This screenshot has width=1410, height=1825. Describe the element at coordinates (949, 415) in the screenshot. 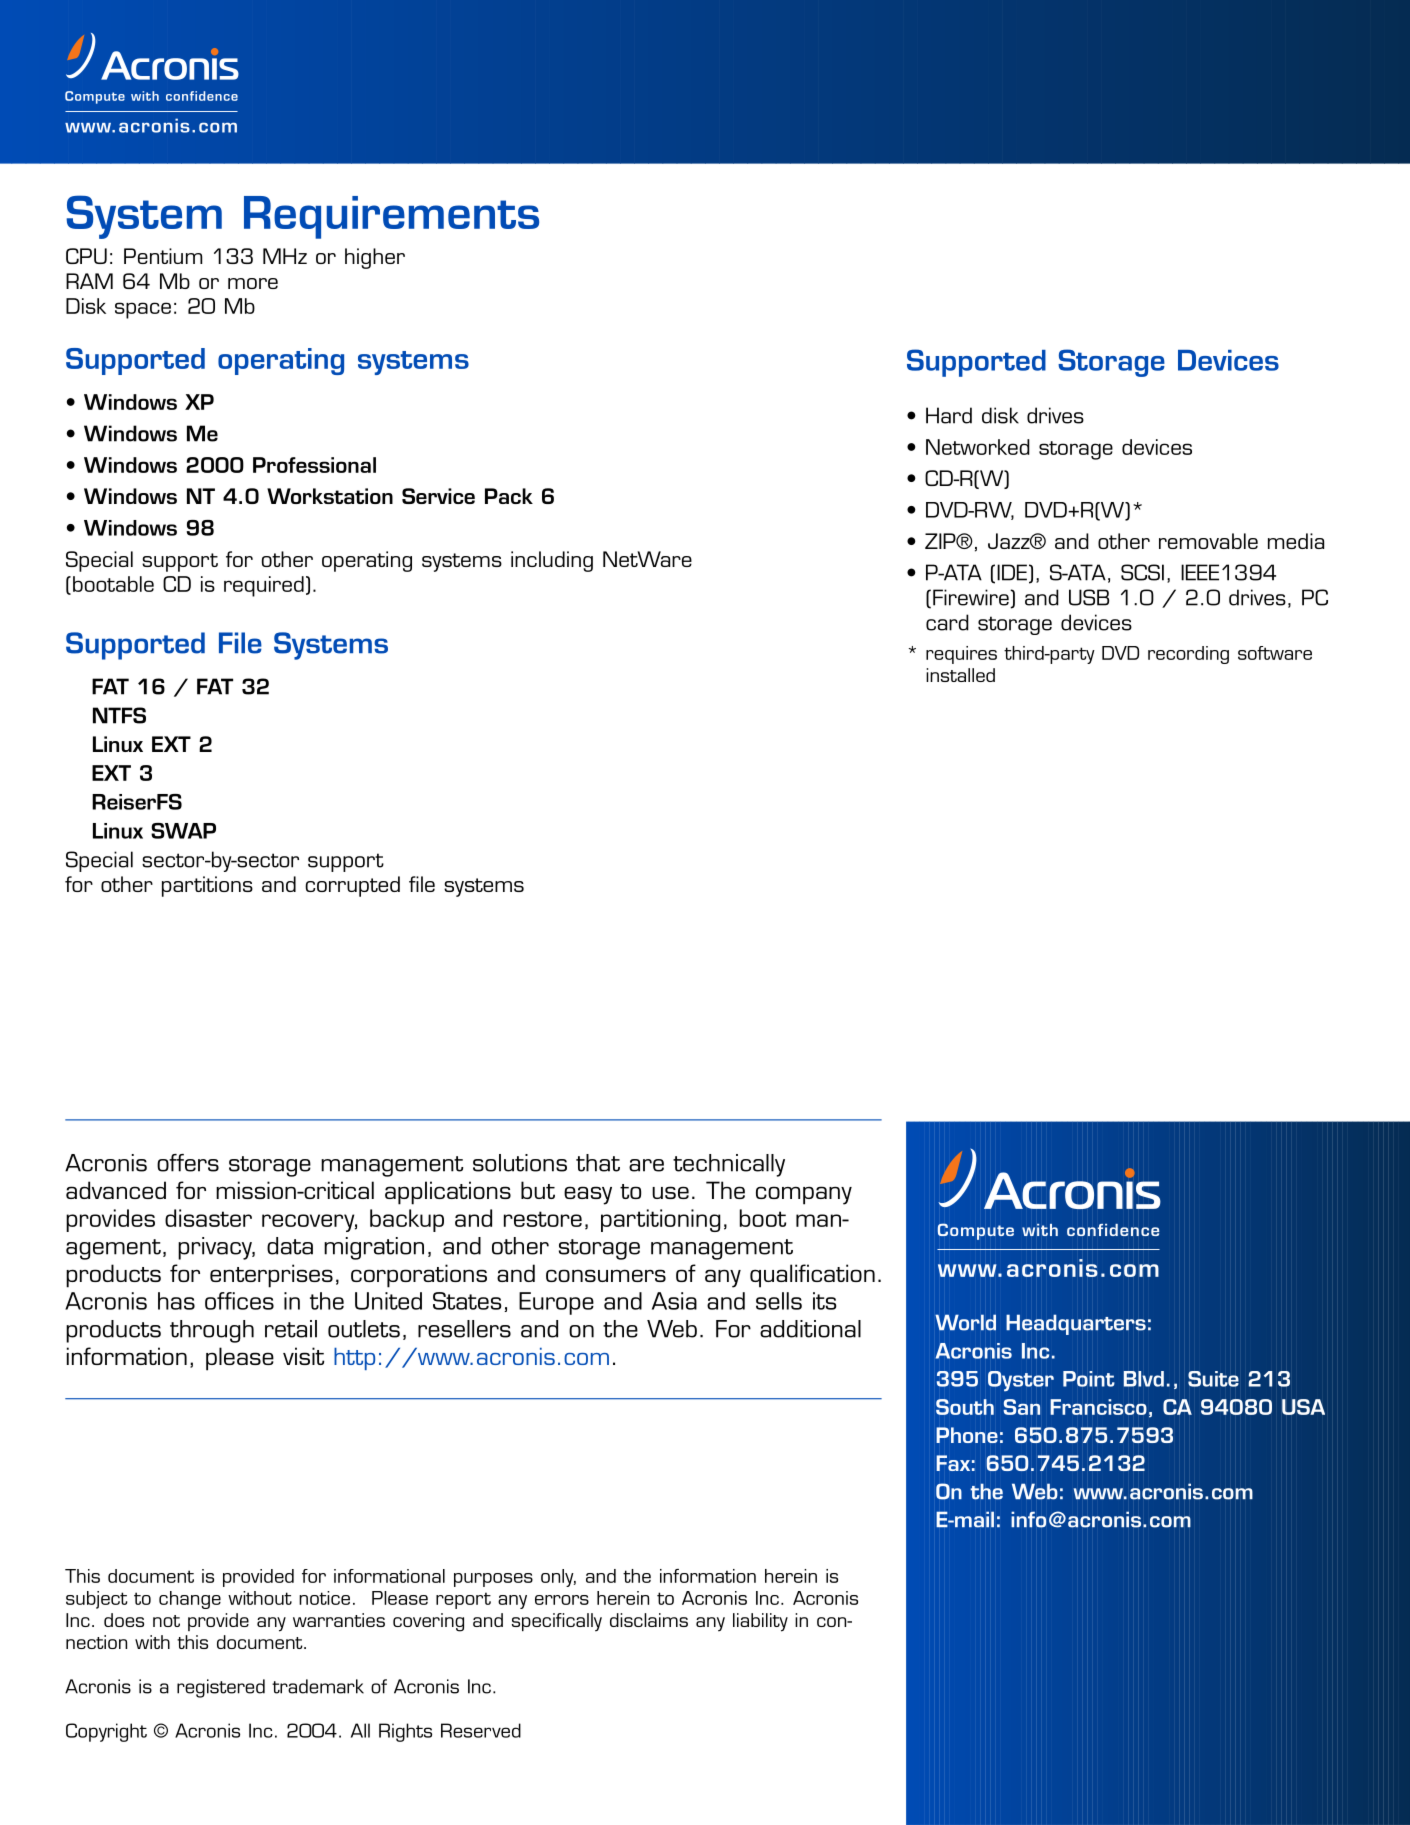

I see `Hard` at that location.
